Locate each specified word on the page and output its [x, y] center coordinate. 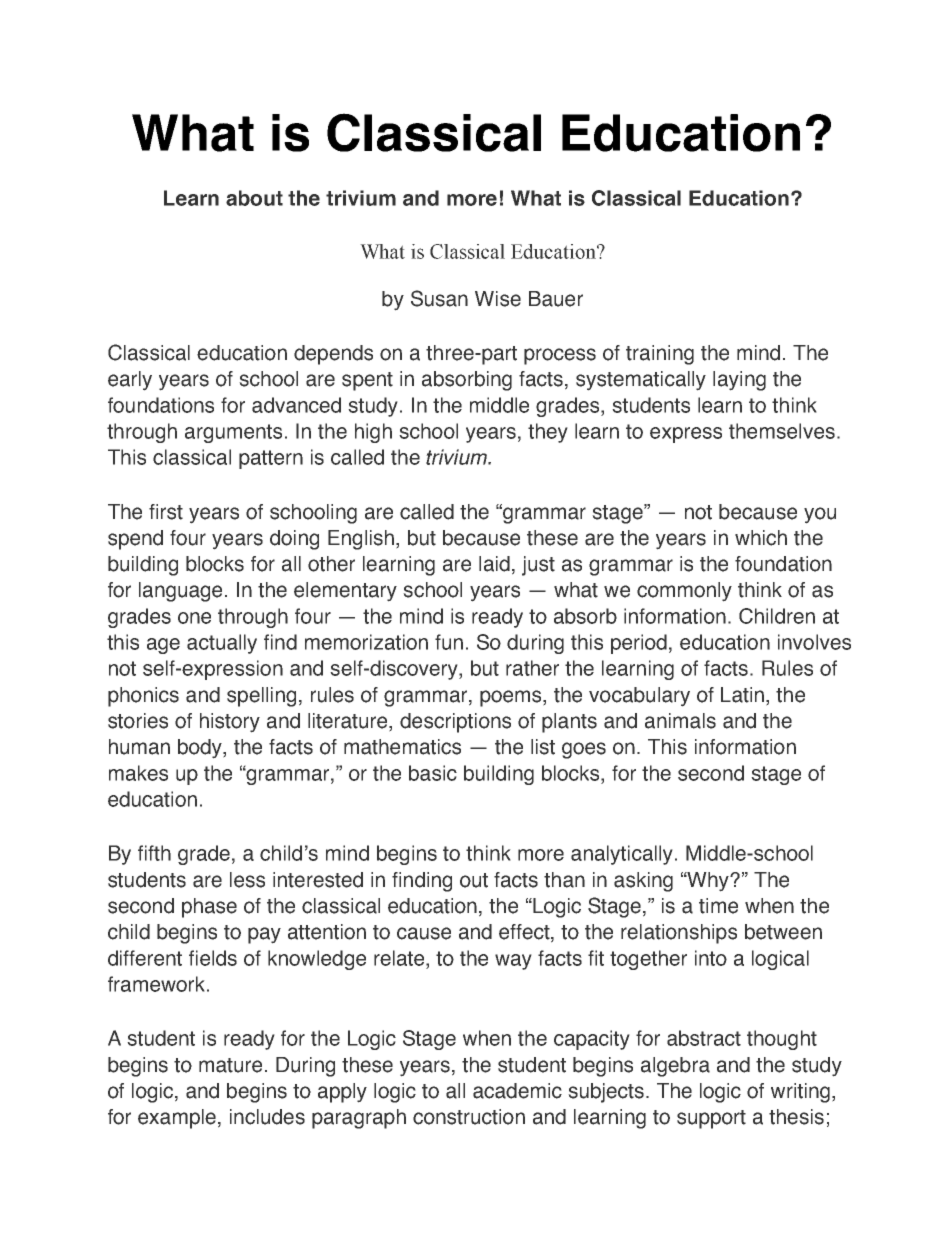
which [761, 538]
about [254, 198]
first [166, 512]
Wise [498, 299]
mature [230, 1065]
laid [494, 564]
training [660, 355]
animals [680, 721]
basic [433, 773]
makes [138, 773]
